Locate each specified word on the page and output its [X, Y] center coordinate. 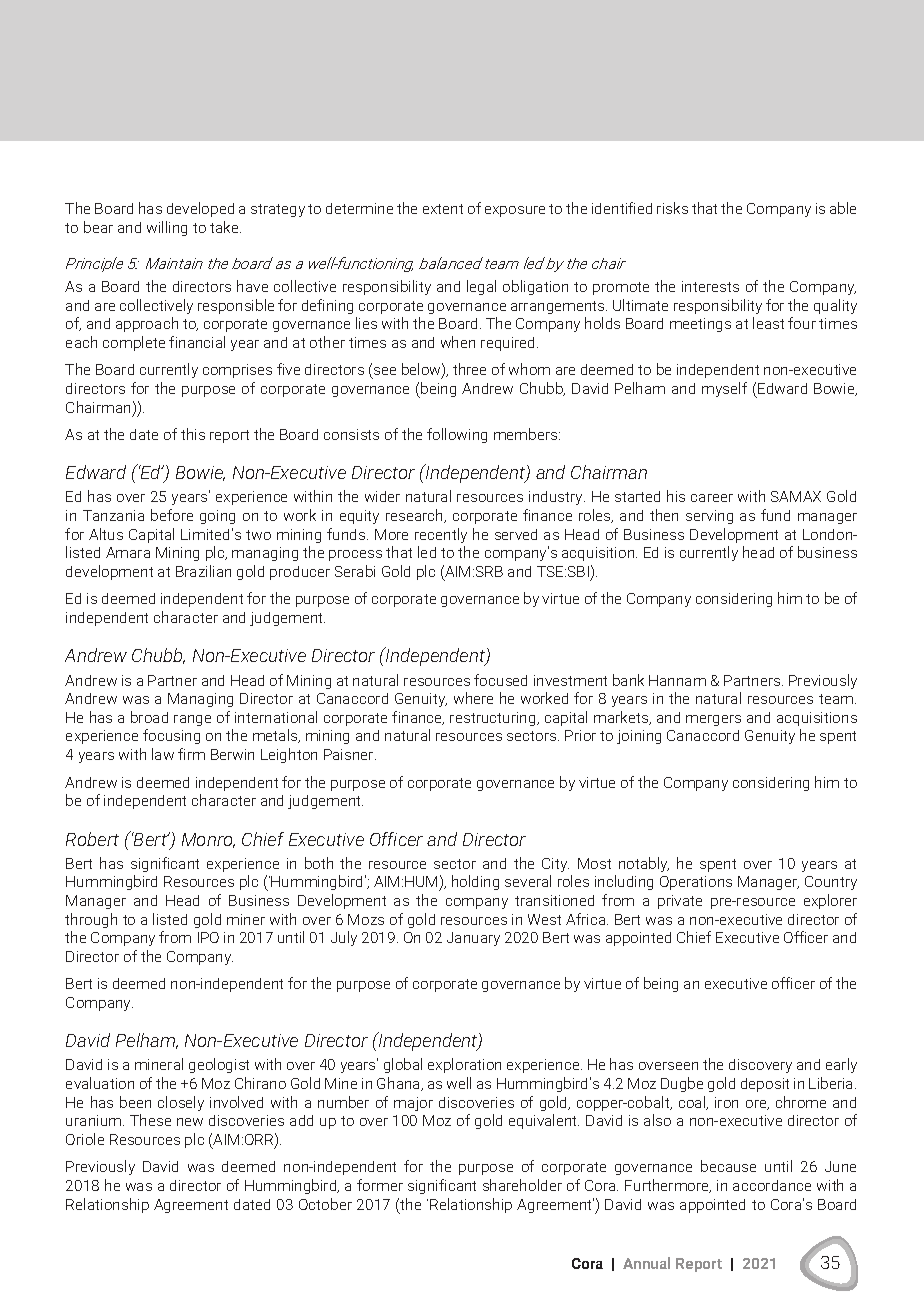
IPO [208, 937]
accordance [772, 1185]
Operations [696, 883]
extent [443, 209]
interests [710, 286]
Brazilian [203, 571]
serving [709, 517]
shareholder [522, 1185]
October [325, 1204]
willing [167, 228]
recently [441, 535]
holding [475, 882]
